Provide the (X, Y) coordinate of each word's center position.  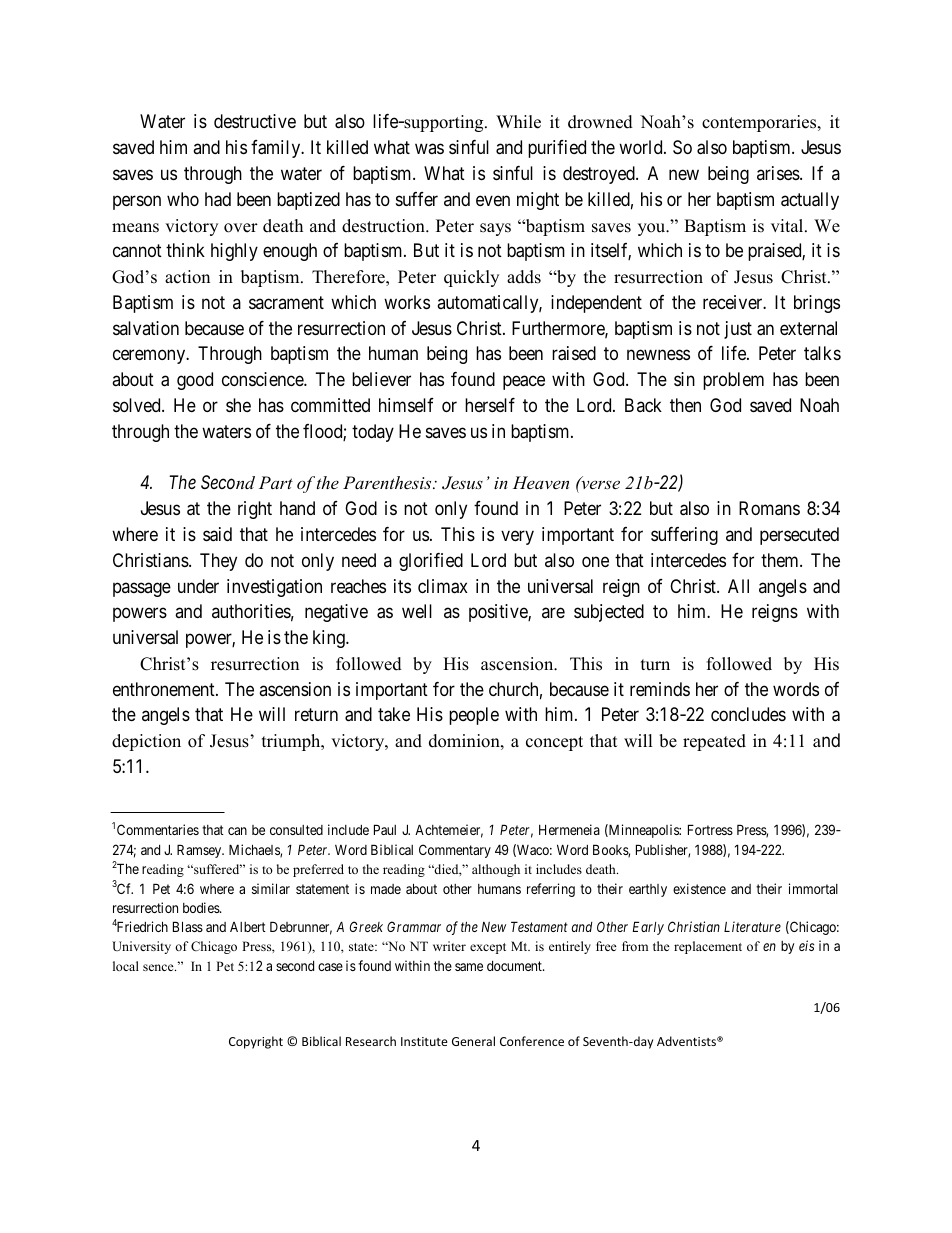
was (429, 149)
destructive (255, 121)
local (126, 966)
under (198, 586)
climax (443, 586)
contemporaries (760, 123)
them (781, 560)
